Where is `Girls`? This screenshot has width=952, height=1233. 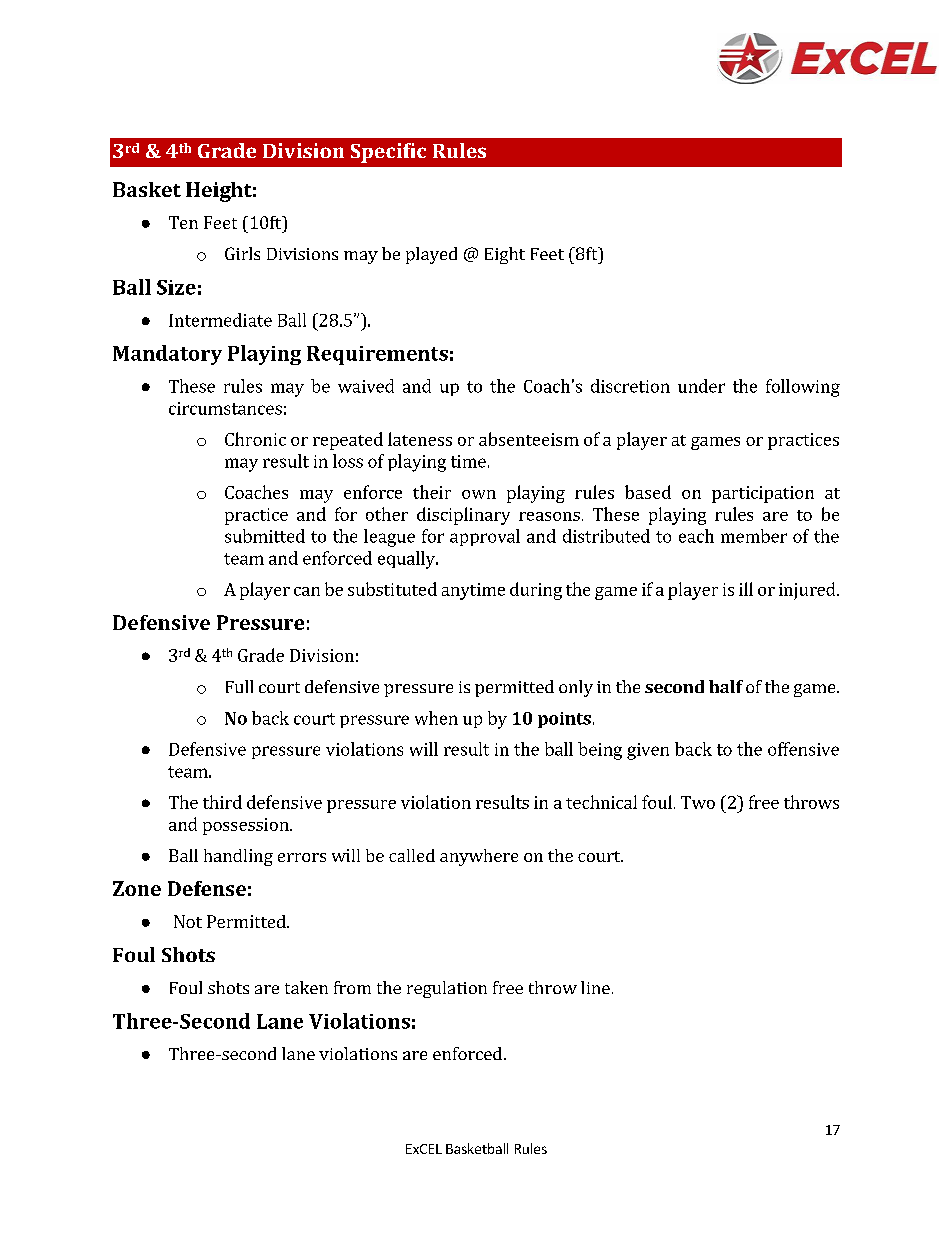 Girls is located at coordinates (242, 253).
